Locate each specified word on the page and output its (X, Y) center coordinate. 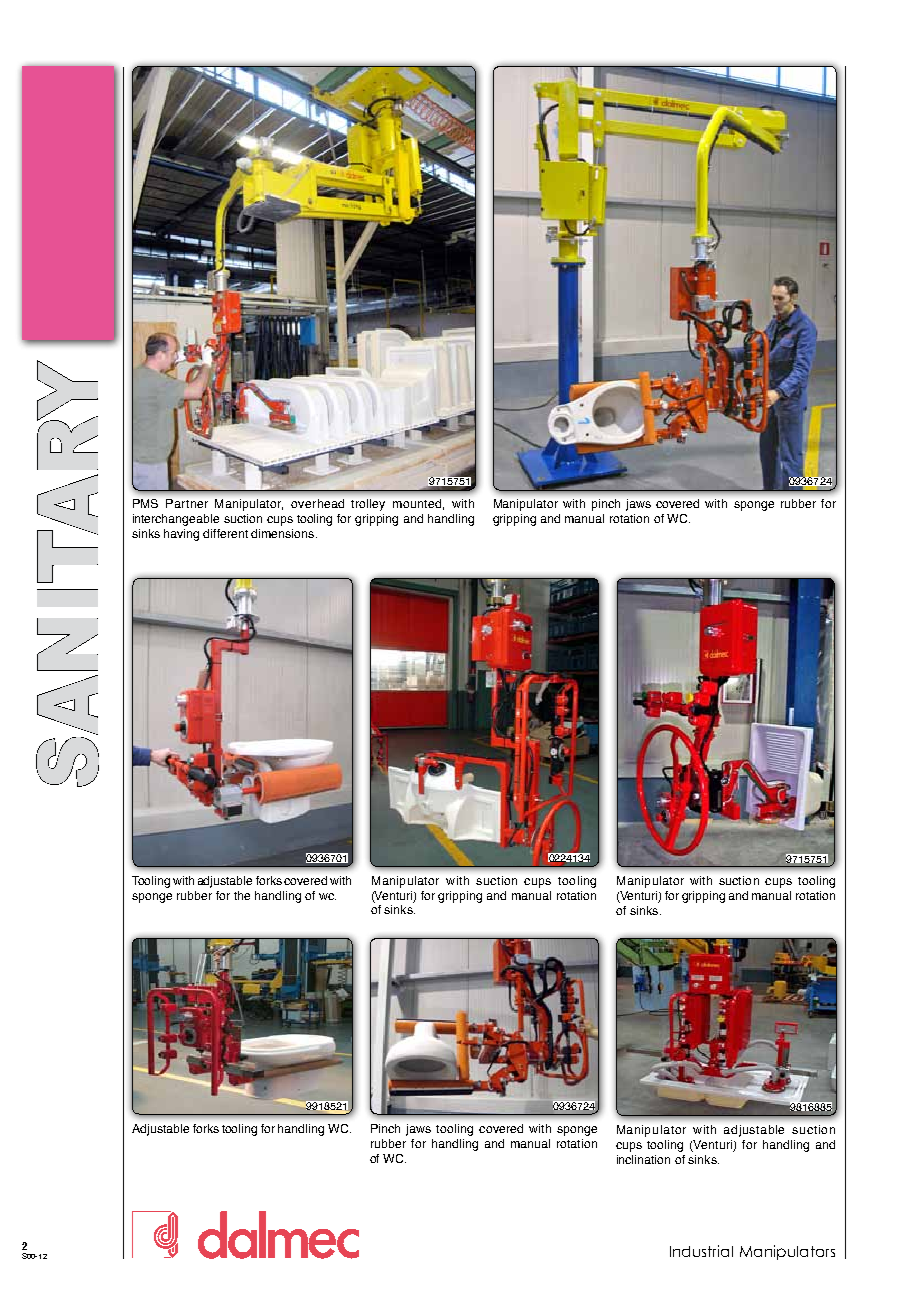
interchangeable (176, 520)
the (242, 895)
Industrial (701, 1251)
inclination (643, 1159)
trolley (368, 505)
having (181, 535)
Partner (187, 503)
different (225, 533)
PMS (145, 503)
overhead (317, 503)
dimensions (284, 533)
